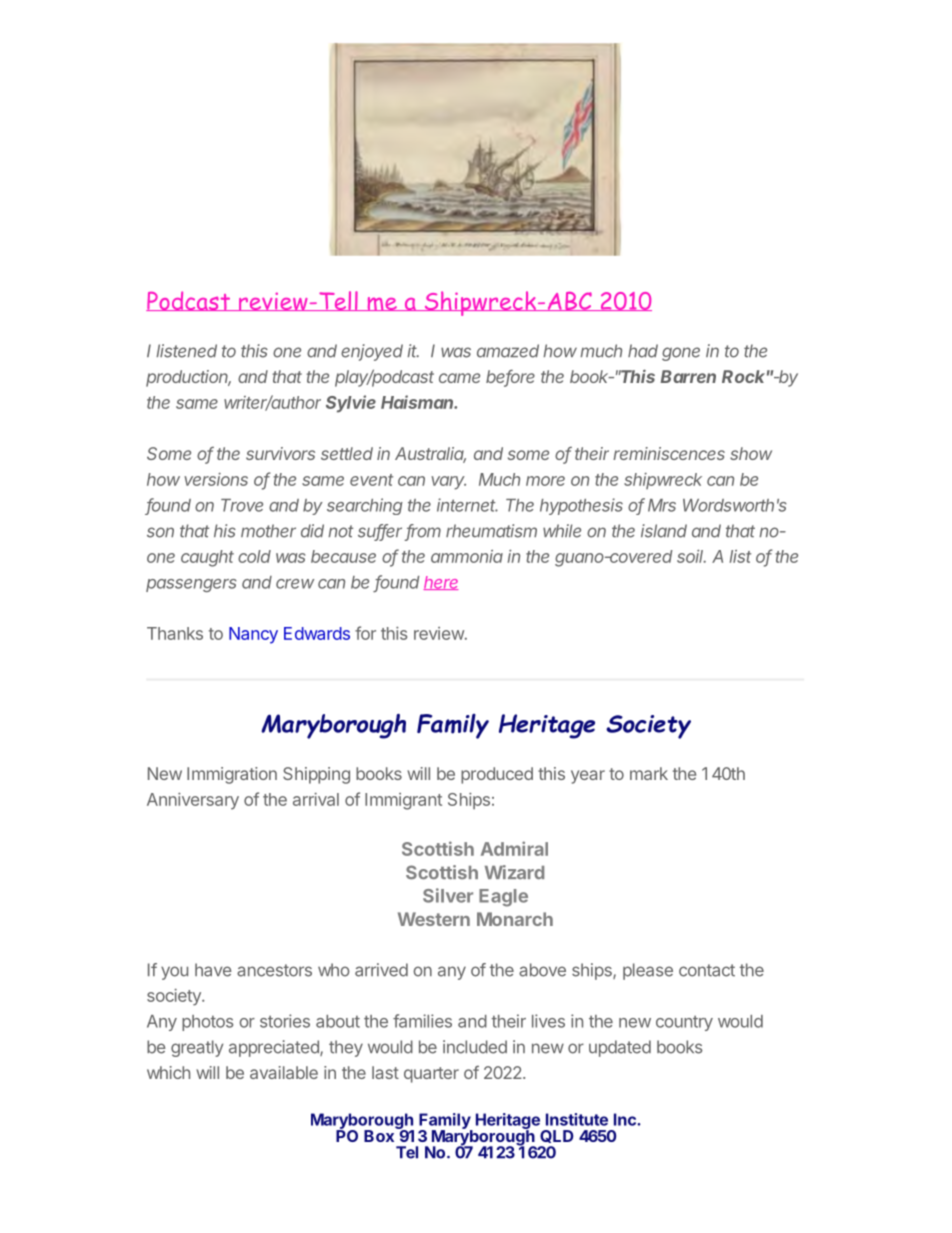 The width and height of the image is (952, 1233). I want to click on mark, so click(649, 773).
